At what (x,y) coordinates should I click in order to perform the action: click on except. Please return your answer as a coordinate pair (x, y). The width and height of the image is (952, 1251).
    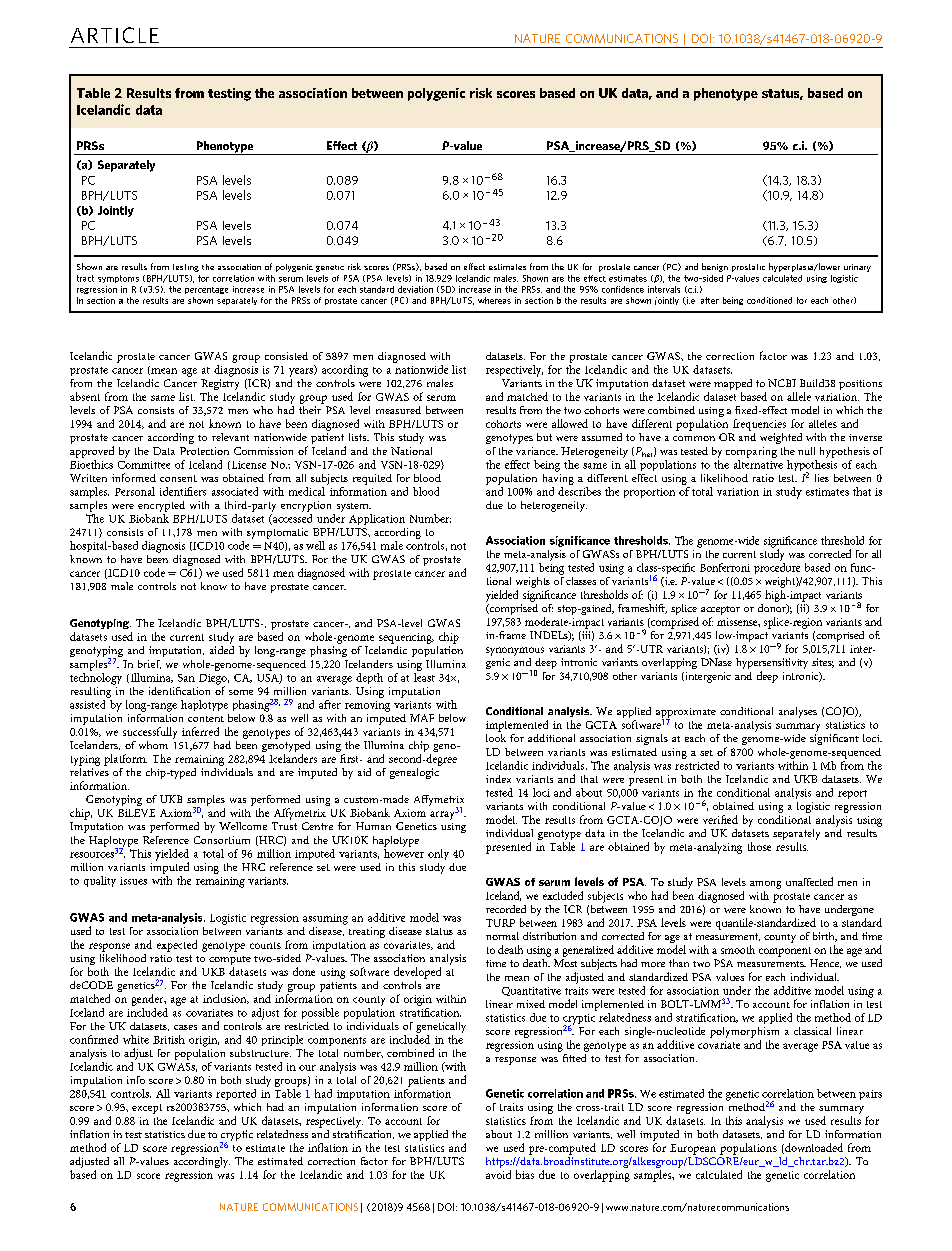
    Looking at the image, I should click on (147, 1109).
